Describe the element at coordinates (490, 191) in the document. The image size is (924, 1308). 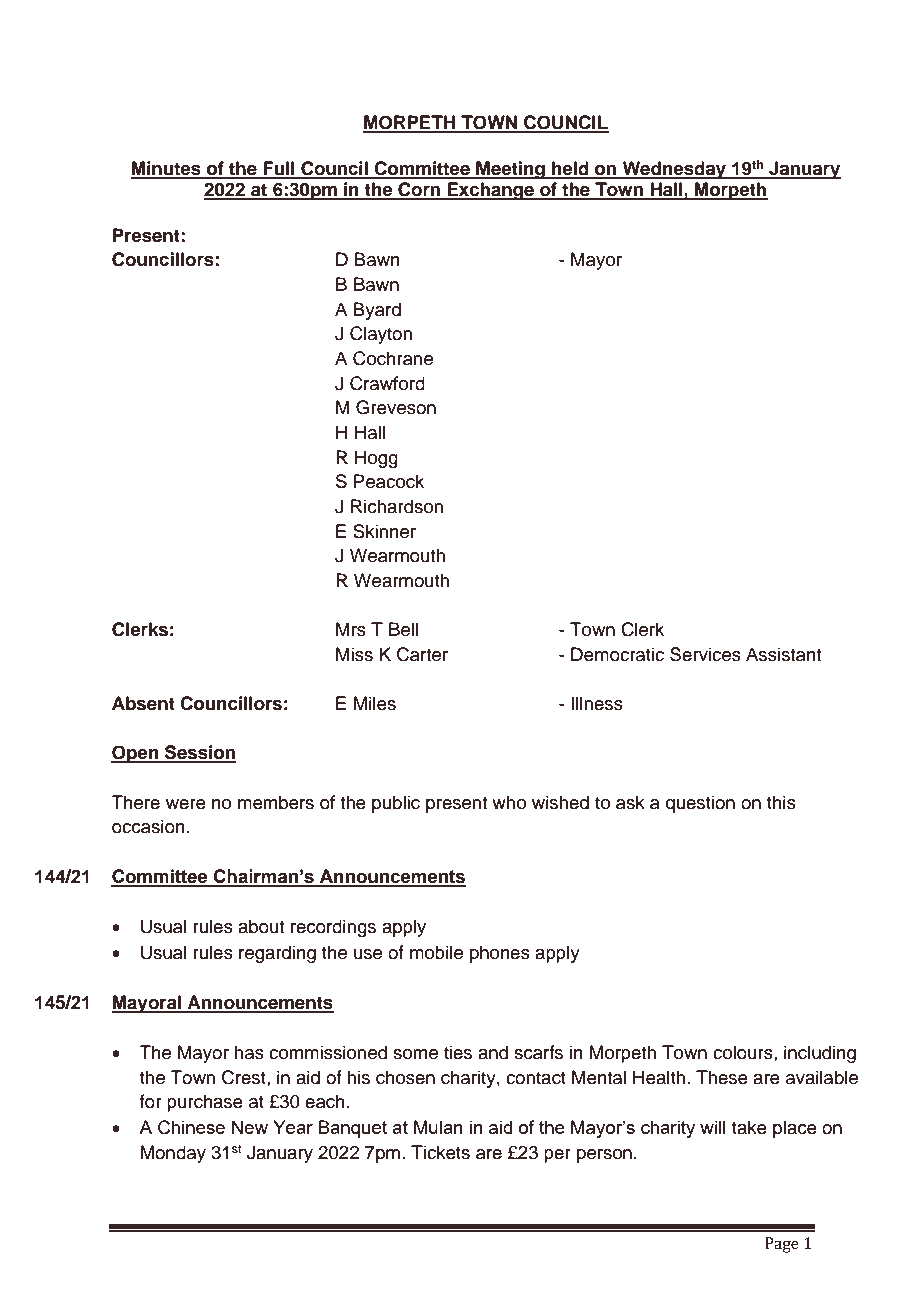
I see `Exchange` at that location.
